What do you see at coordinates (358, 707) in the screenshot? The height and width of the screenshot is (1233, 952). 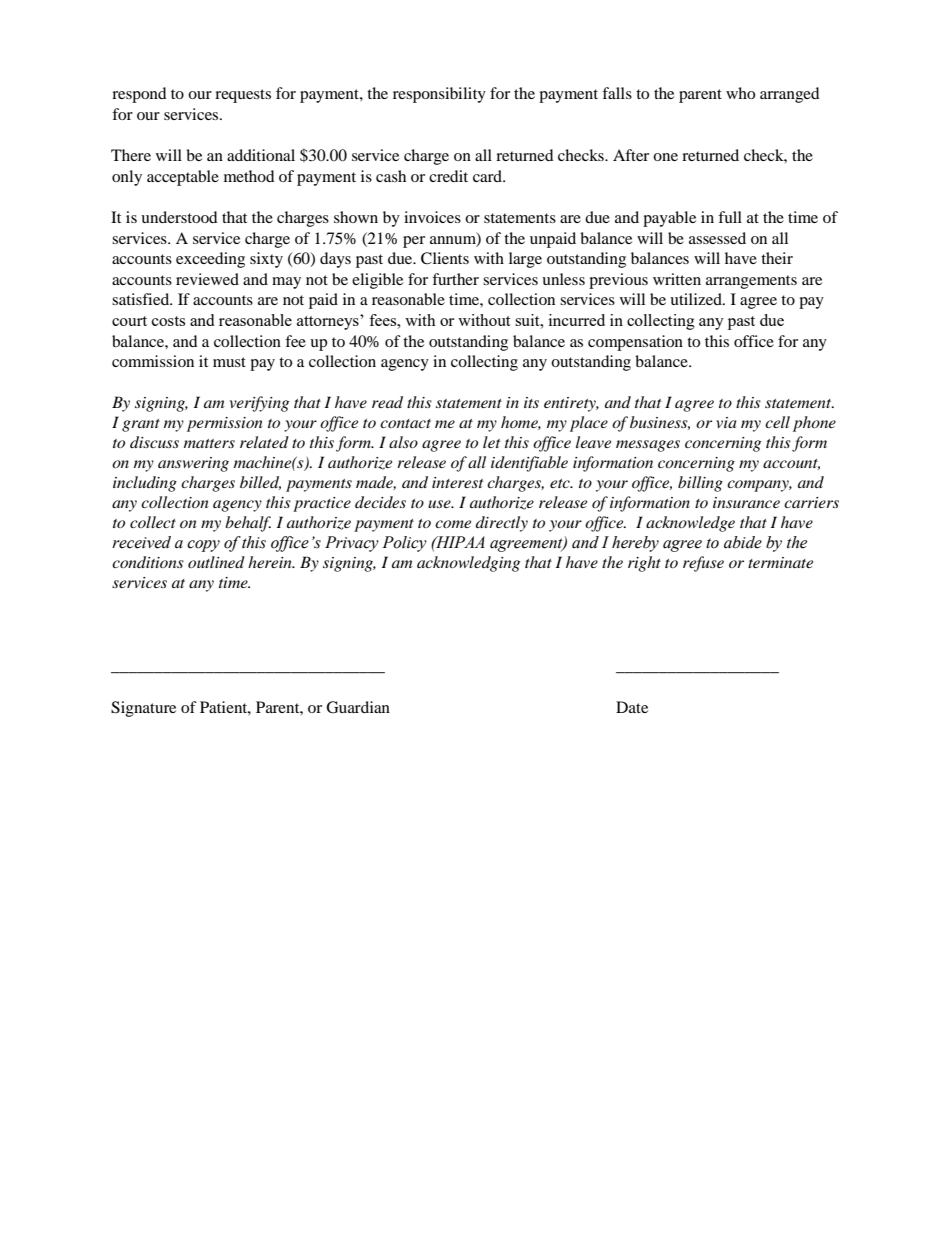 I see `Guardian` at bounding box center [358, 707].
